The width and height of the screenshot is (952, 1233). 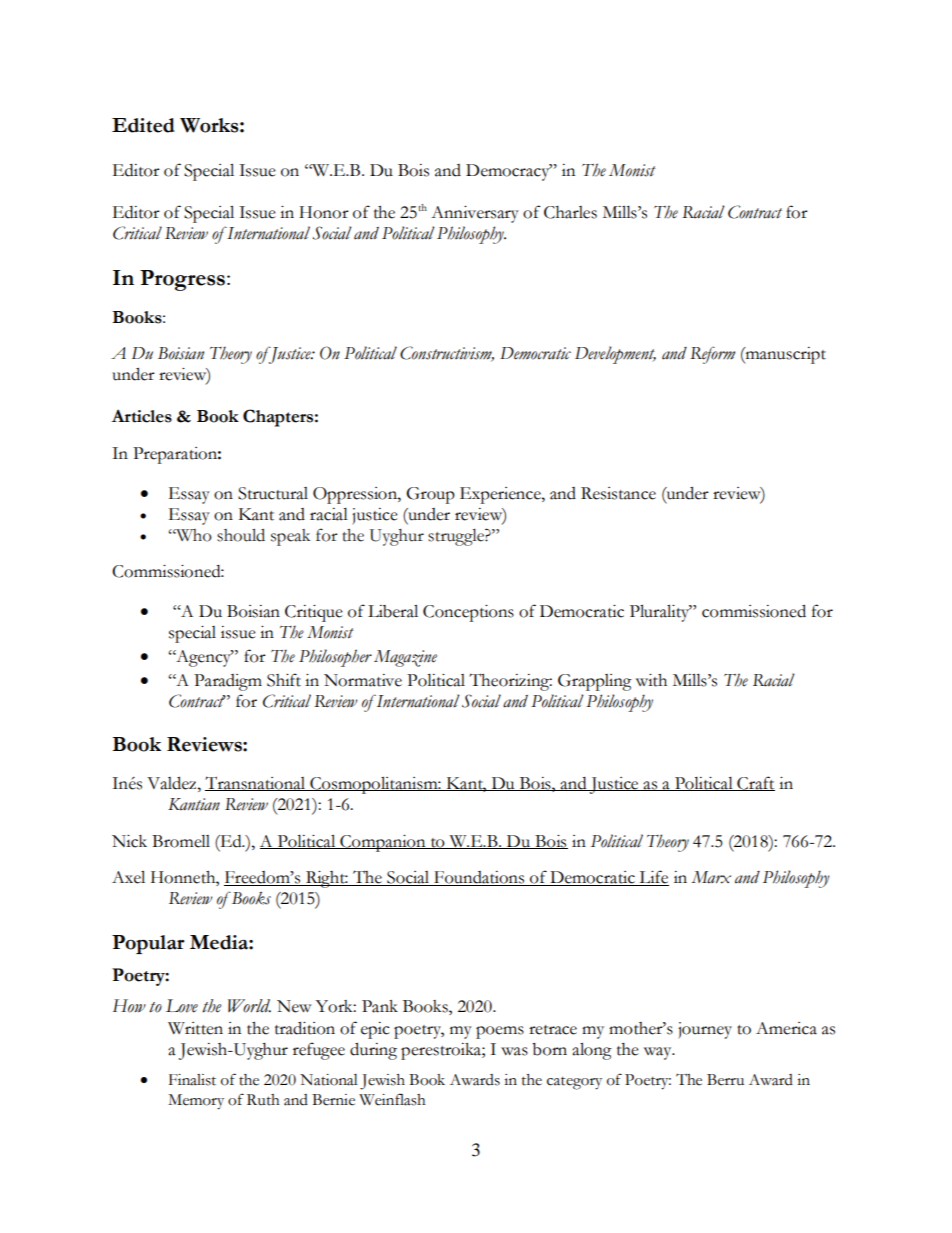 I want to click on Finalist, so click(x=192, y=1080).
